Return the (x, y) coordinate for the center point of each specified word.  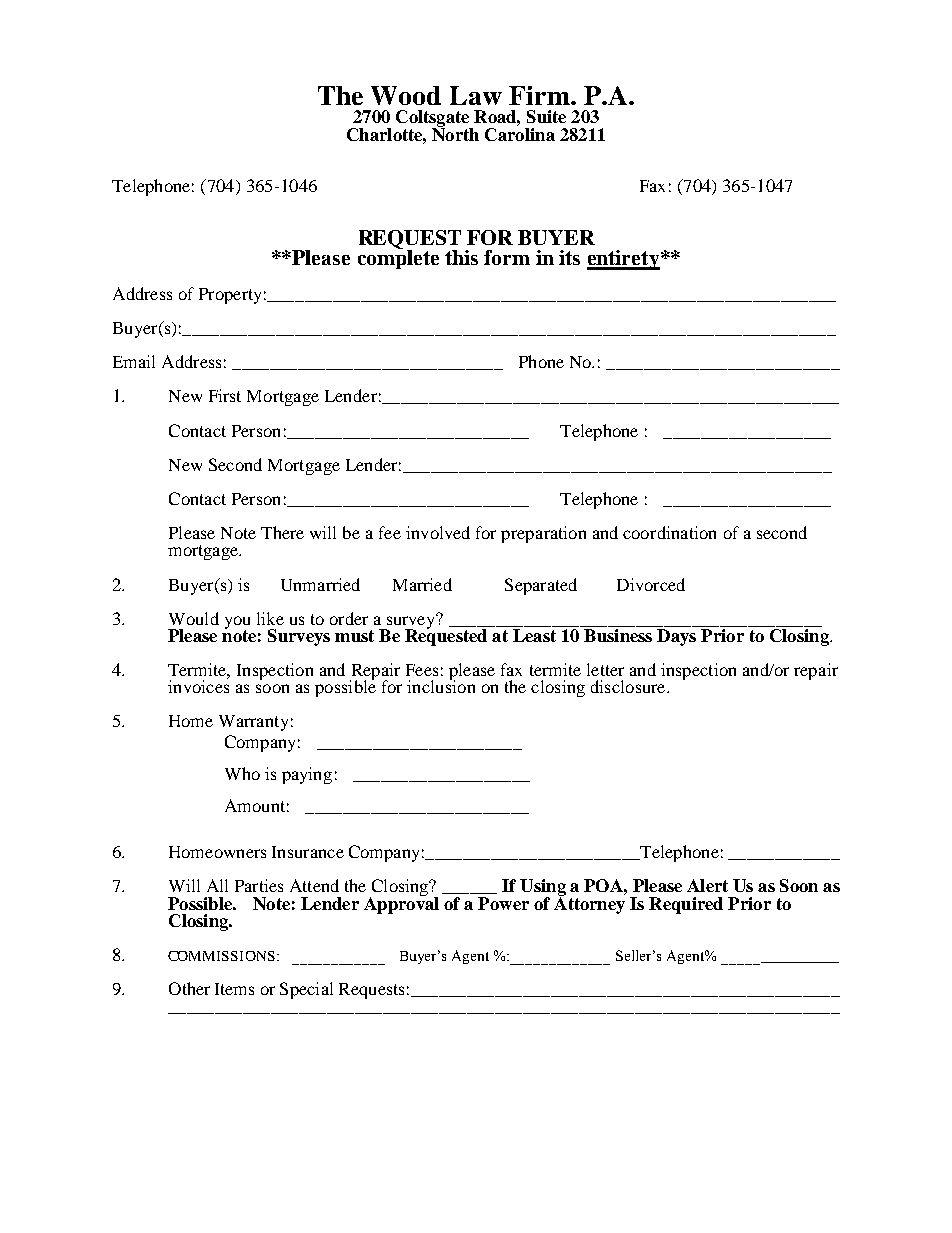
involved (438, 532)
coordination (669, 532)
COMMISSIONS (221, 956)
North (455, 133)
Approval (401, 904)
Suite (546, 116)
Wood (406, 95)
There (282, 532)
